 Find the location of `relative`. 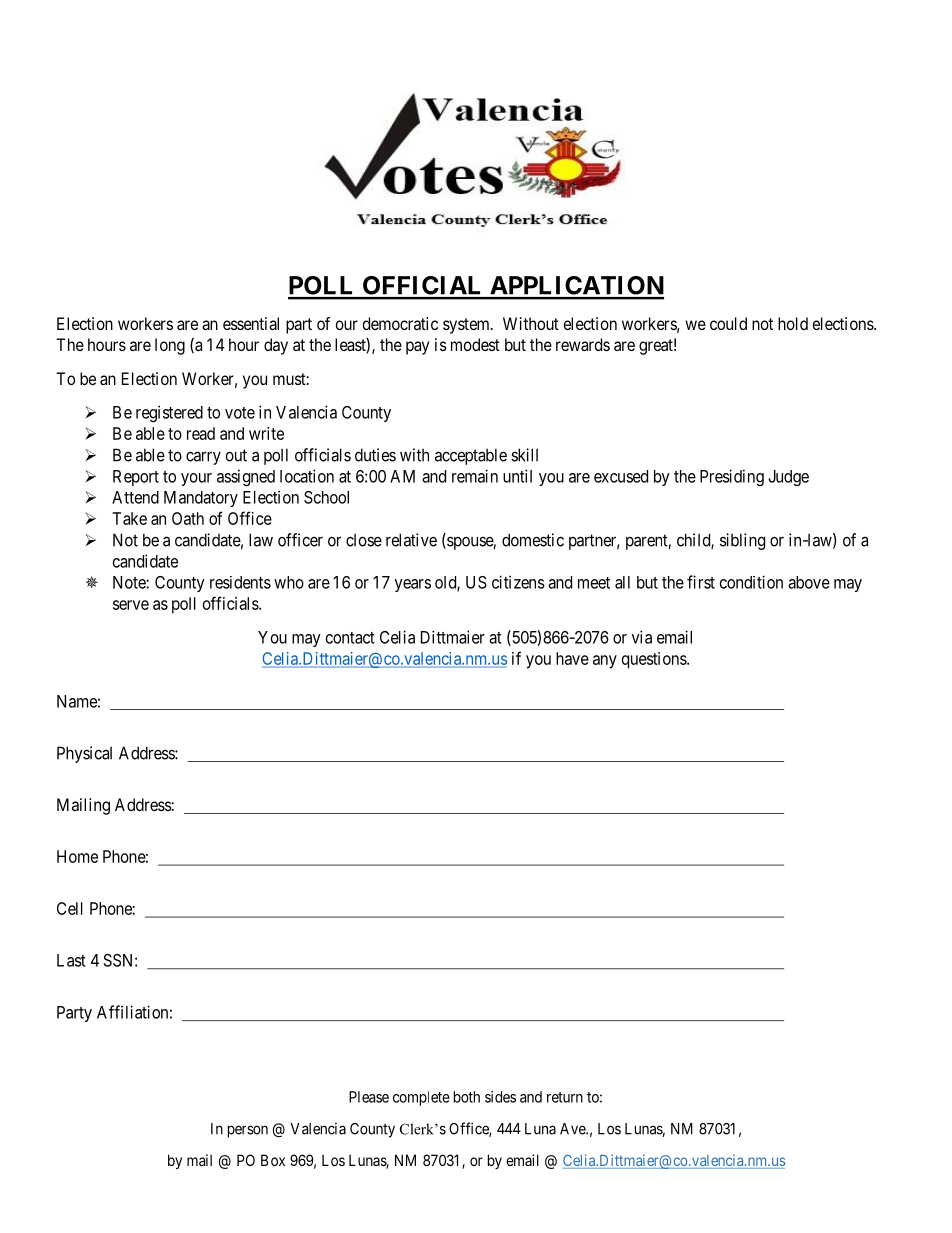

relative is located at coordinates (411, 540).
